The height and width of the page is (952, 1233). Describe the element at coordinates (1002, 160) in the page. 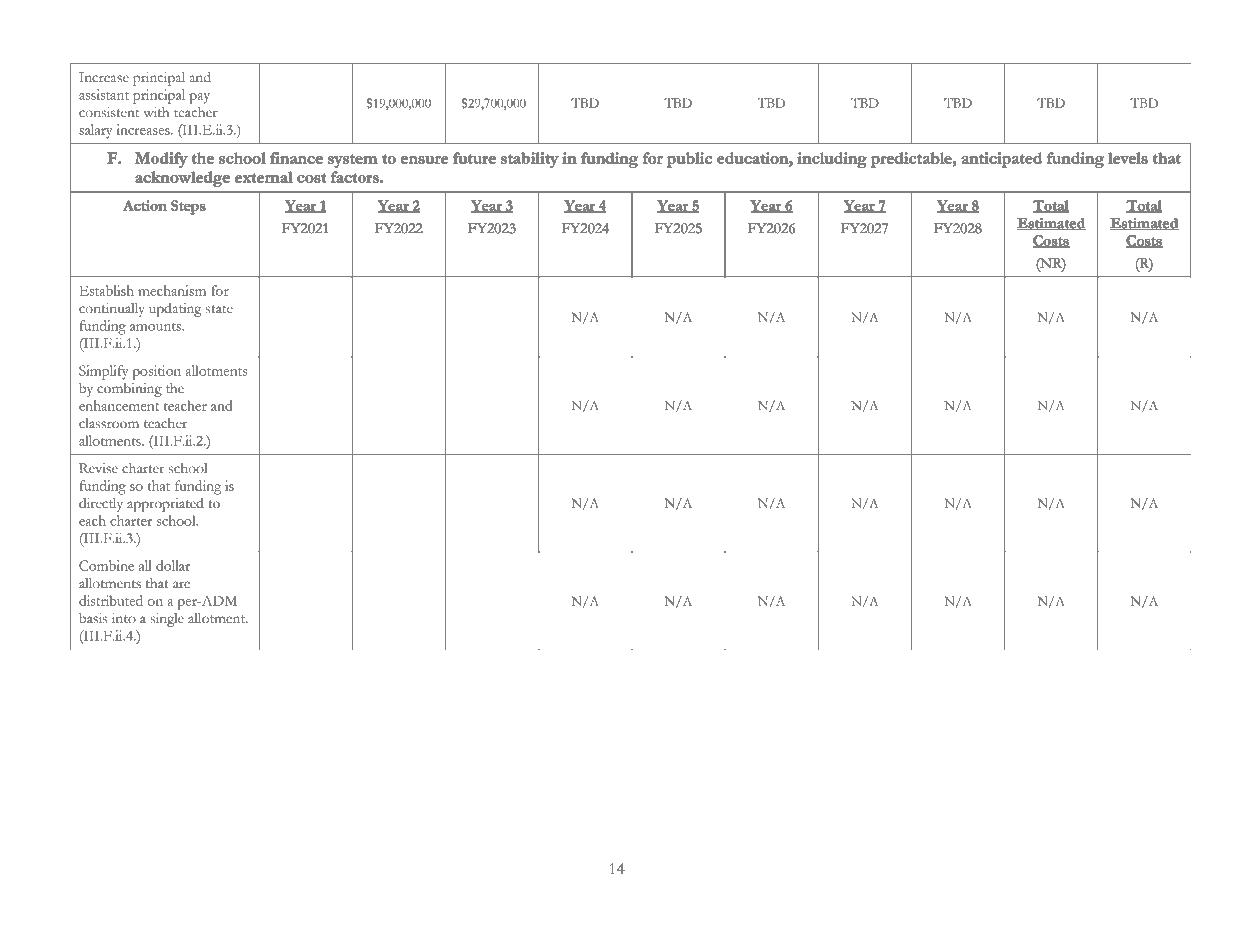

I see `anticipated` at that location.
